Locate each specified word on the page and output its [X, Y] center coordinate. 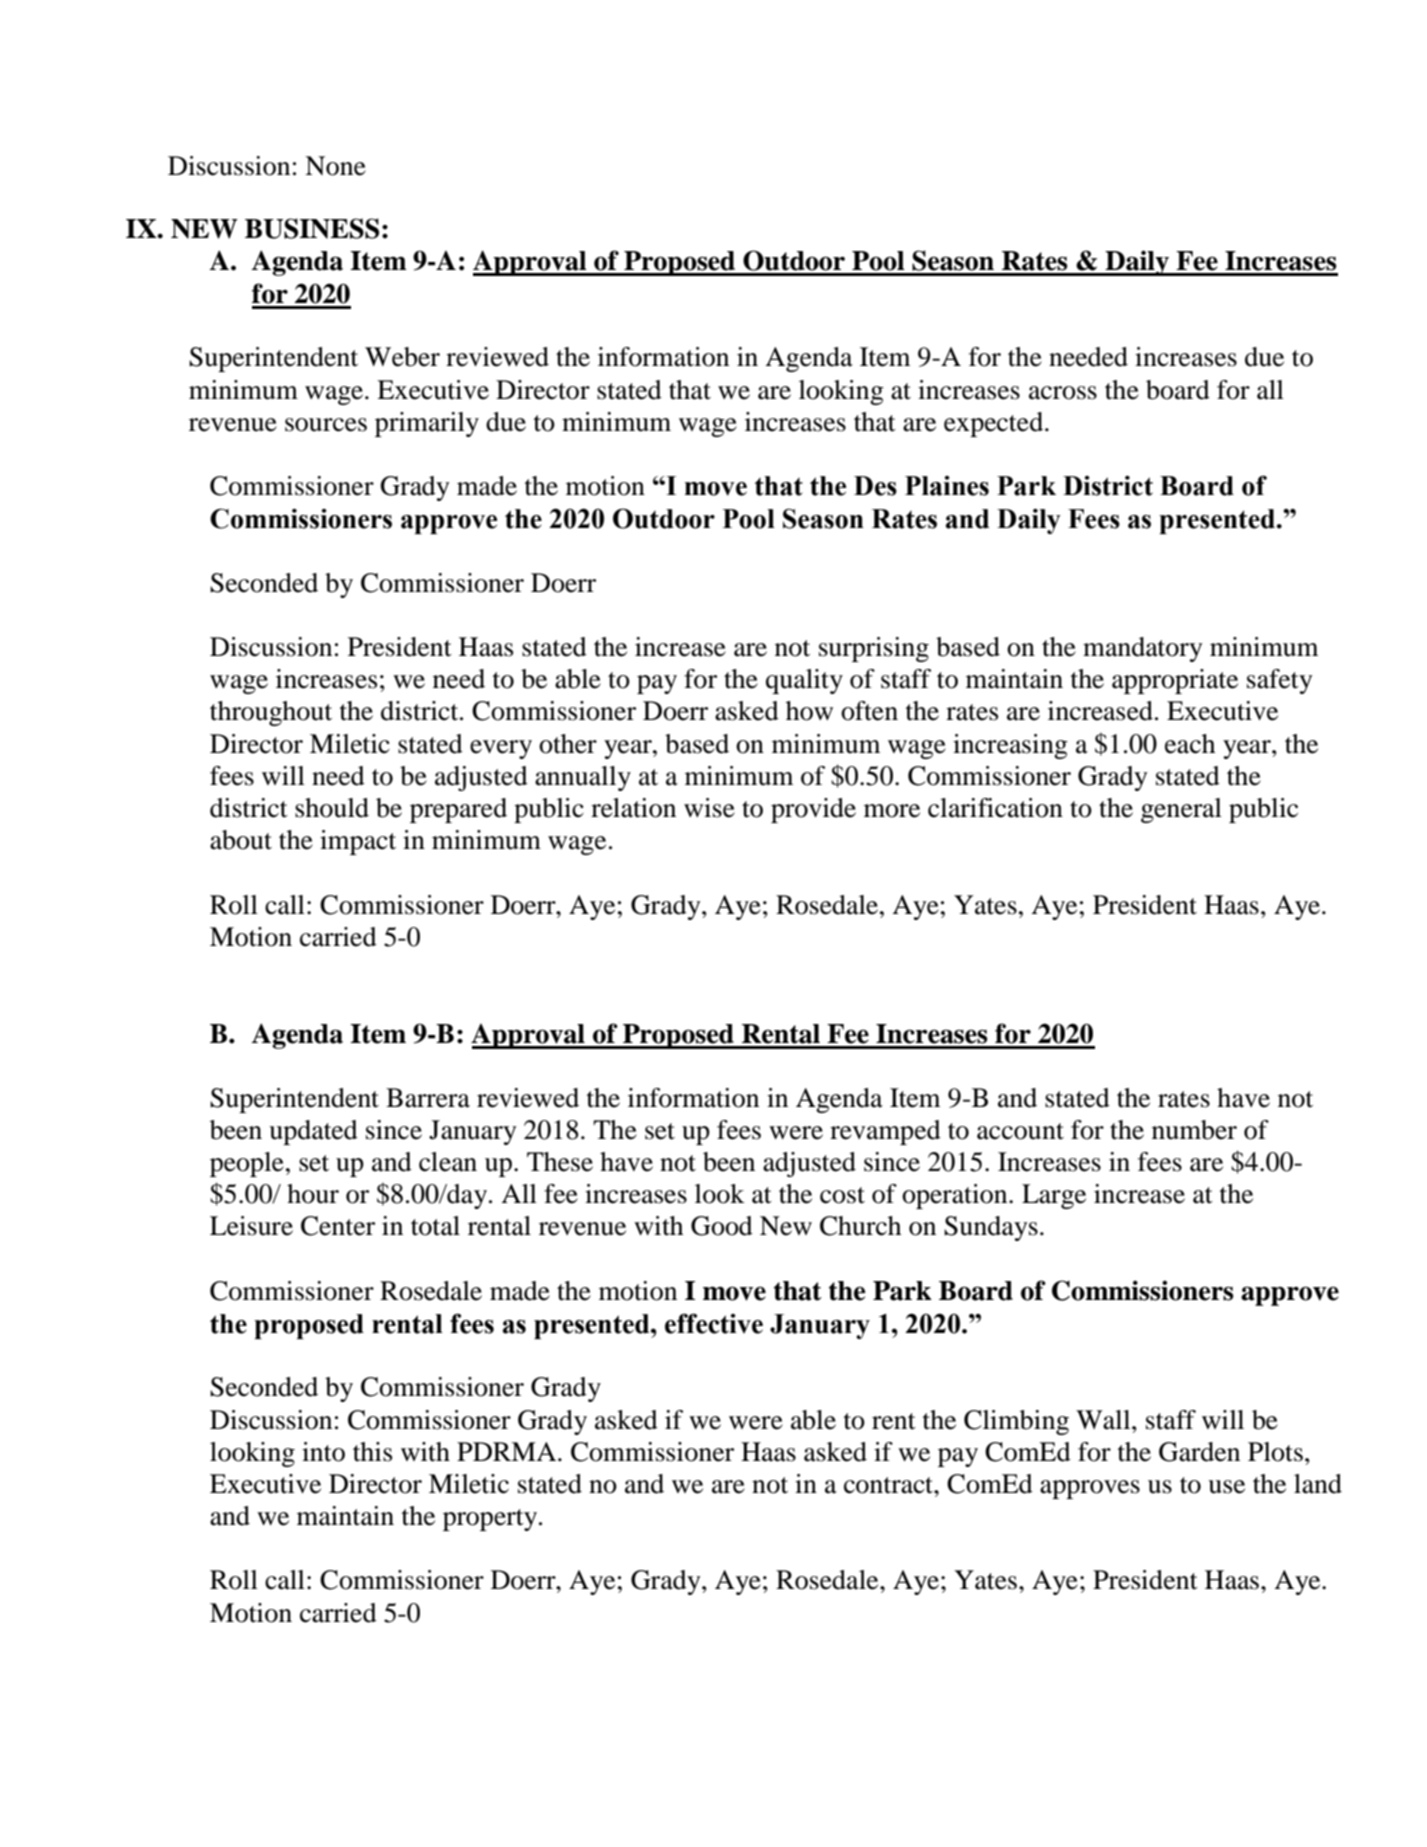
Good [722, 1226]
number [1194, 1130]
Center [338, 1226]
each [1190, 744]
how [809, 711]
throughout [271, 713]
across [1063, 393]
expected [995, 424]
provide [813, 810]
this [372, 1452]
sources [326, 425]
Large [1054, 1196]
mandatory [1143, 649]
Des [875, 486]
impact [358, 842]
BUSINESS [312, 228]
